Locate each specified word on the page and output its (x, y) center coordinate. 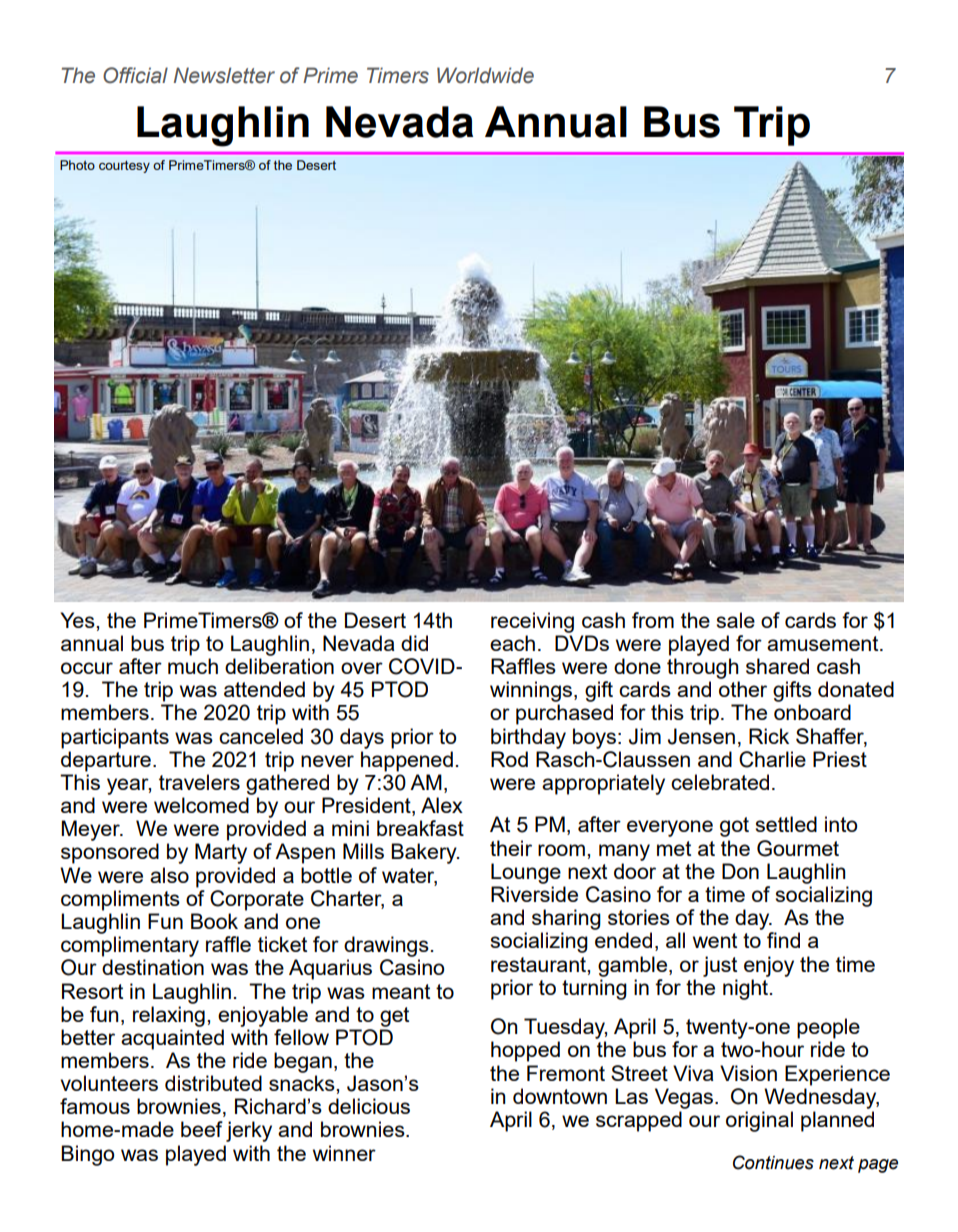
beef (202, 1129)
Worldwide (485, 75)
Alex (442, 805)
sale (735, 620)
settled (786, 824)
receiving (532, 622)
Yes (78, 620)
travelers (199, 782)
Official (135, 75)
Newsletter (224, 75)
